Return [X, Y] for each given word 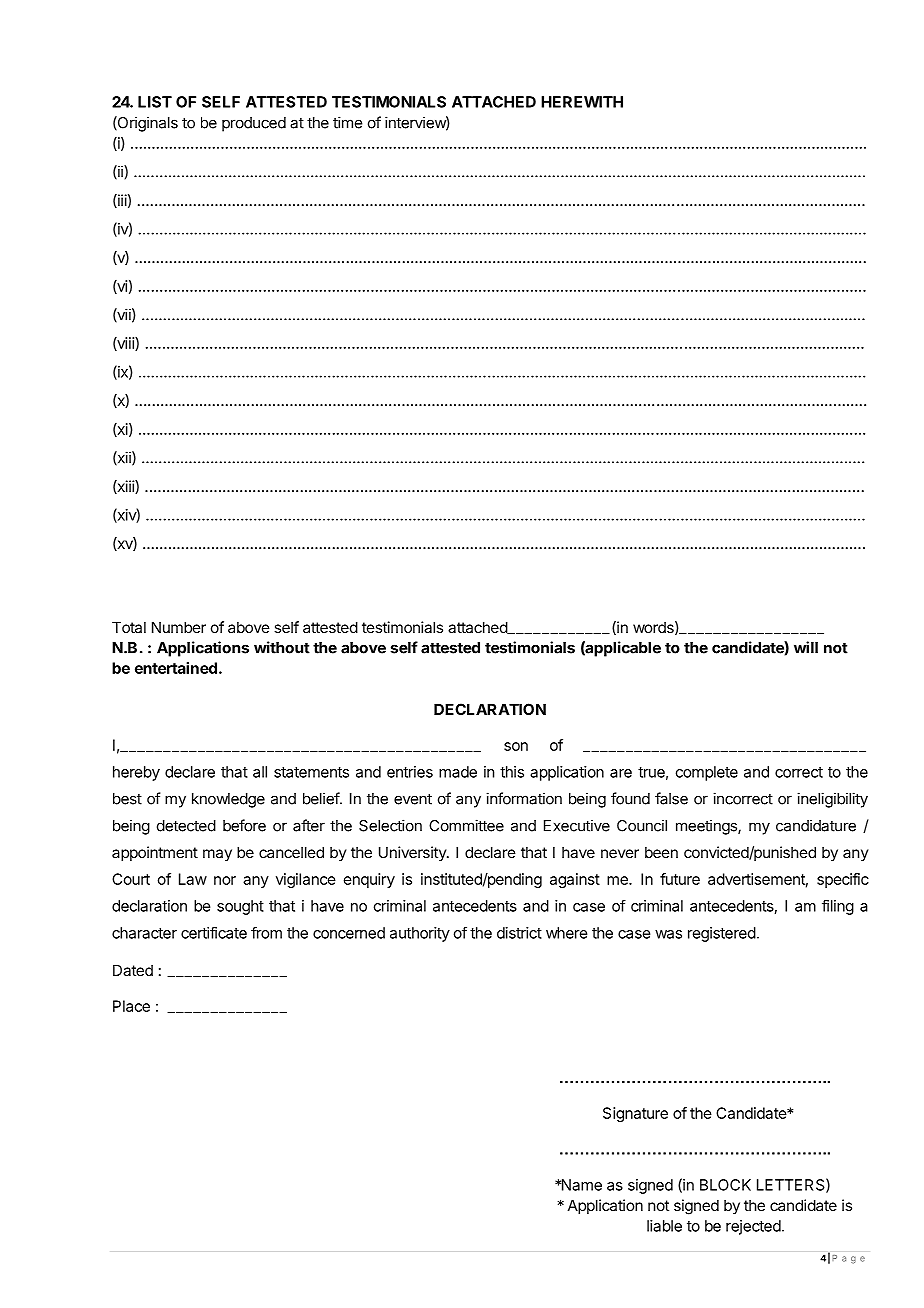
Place [131, 1006]
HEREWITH [582, 102]
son [516, 746]
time [347, 122]
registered [722, 934]
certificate [214, 932]
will [806, 647]
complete [707, 773]
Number [179, 627]
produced [254, 124]
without [282, 647]
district [519, 933]
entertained [176, 668]
